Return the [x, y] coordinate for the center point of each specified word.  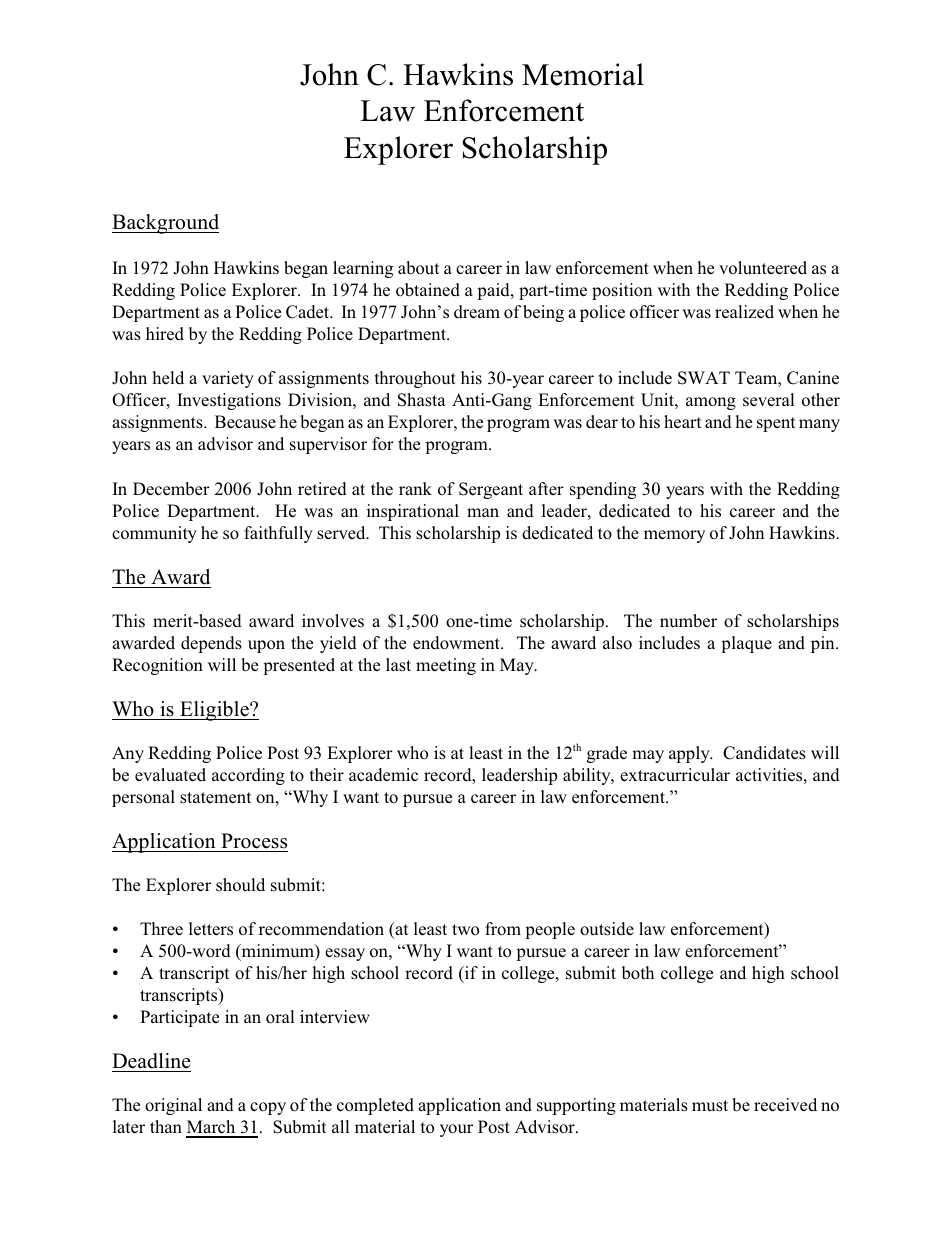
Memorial [583, 74]
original [173, 1106]
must [710, 1106]
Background [165, 224]
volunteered [763, 268]
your [456, 1130]
